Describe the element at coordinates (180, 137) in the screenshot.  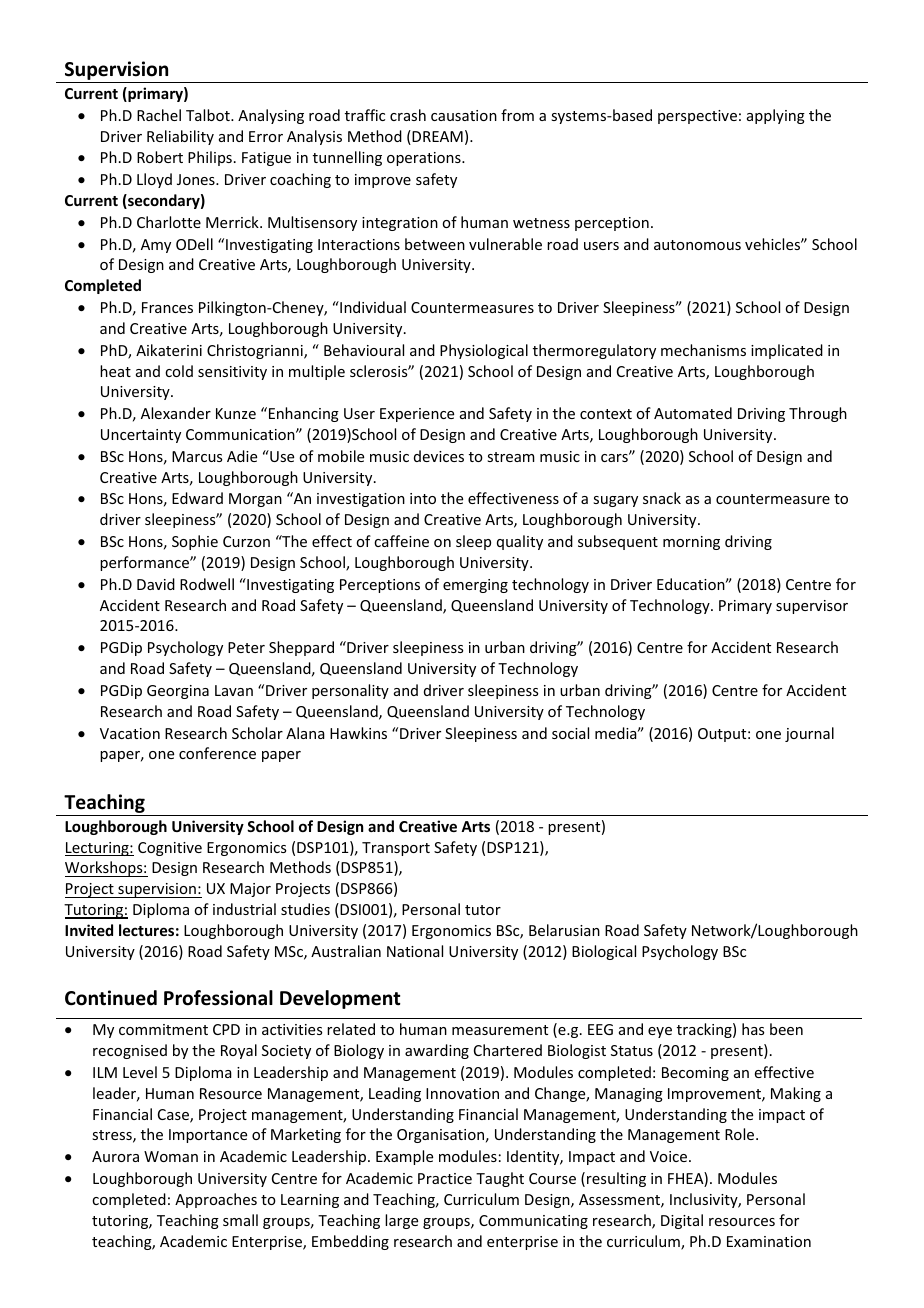
I see `Reliability` at that location.
